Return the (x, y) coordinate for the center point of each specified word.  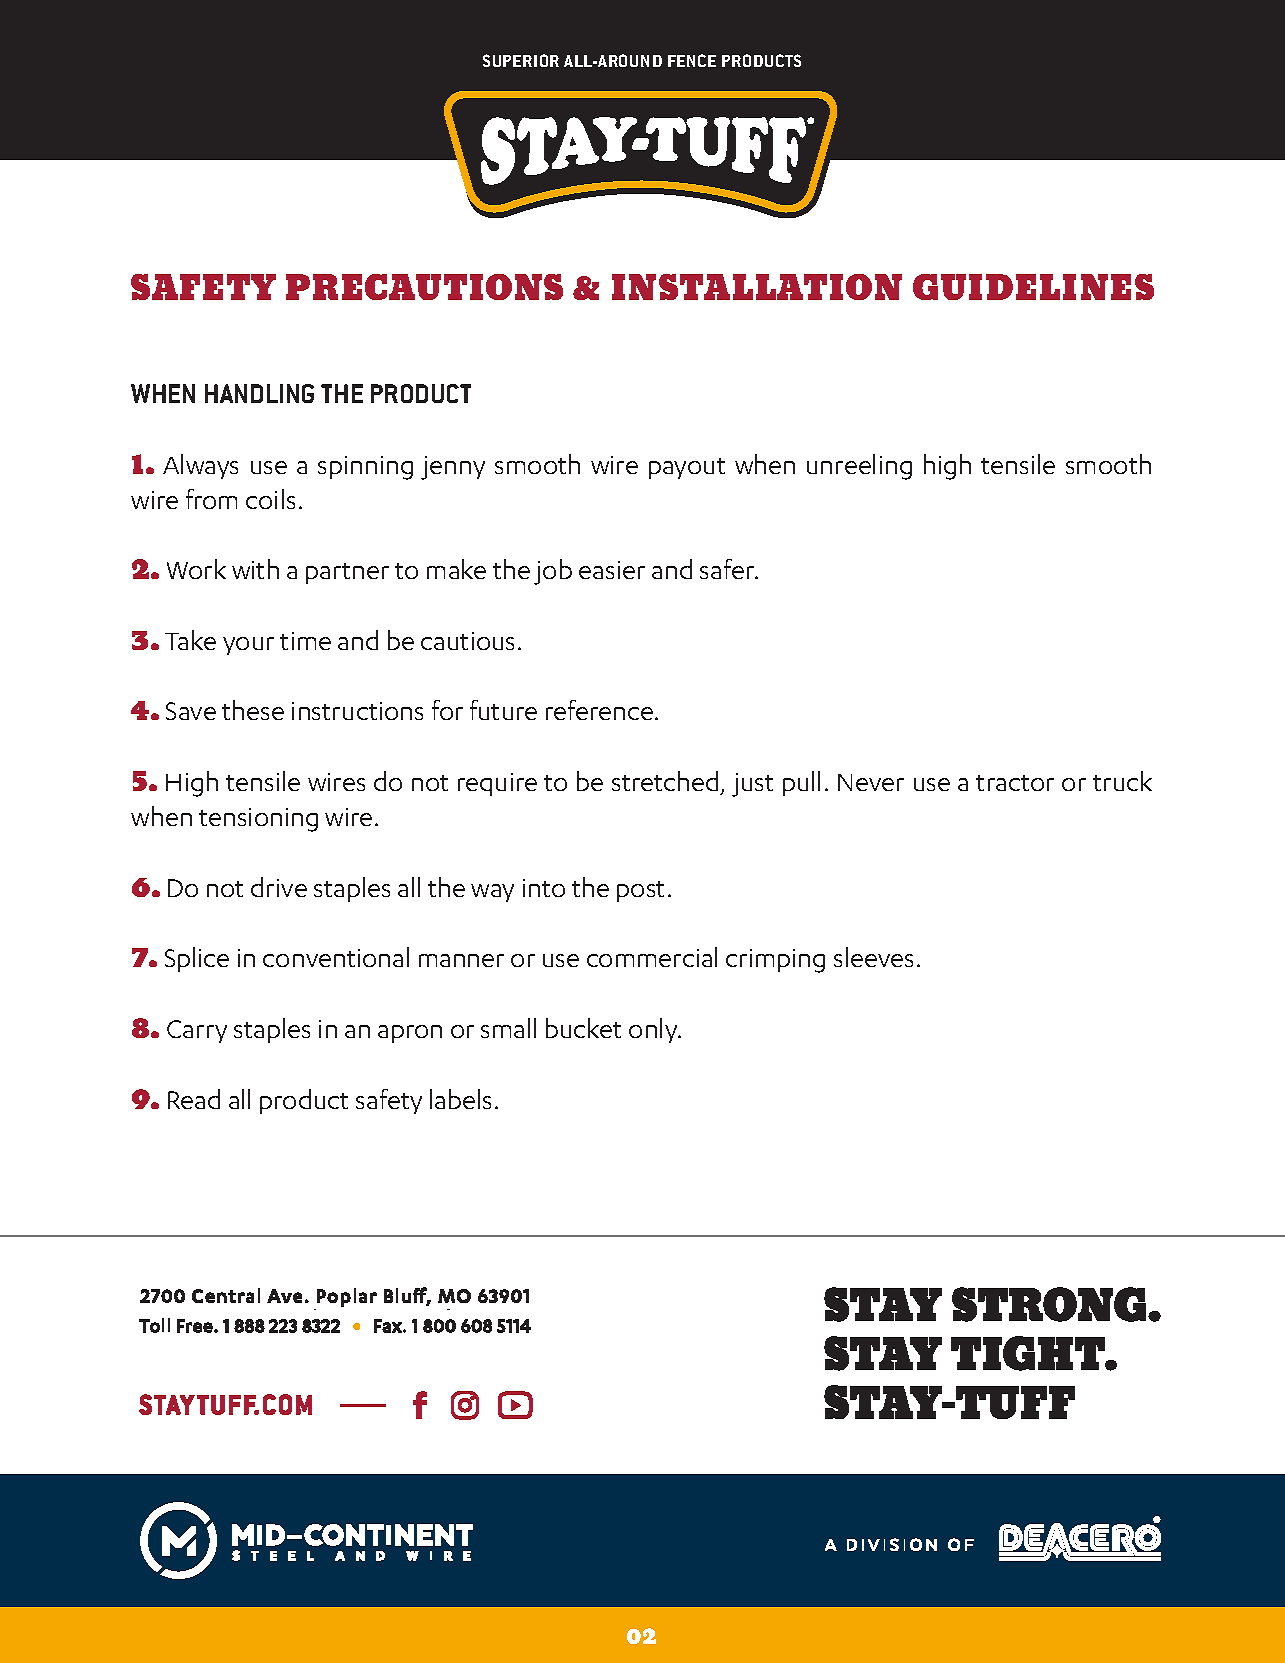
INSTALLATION (757, 287)
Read (194, 1099)
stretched (665, 781)
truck (1122, 781)
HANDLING (259, 393)
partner (347, 573)
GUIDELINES (1033, 287)
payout (687, 468)
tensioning (258, 820)
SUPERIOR (521, 60)
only (654, 1030)
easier (612, 570)
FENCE (692, 60)
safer (728, 569)
